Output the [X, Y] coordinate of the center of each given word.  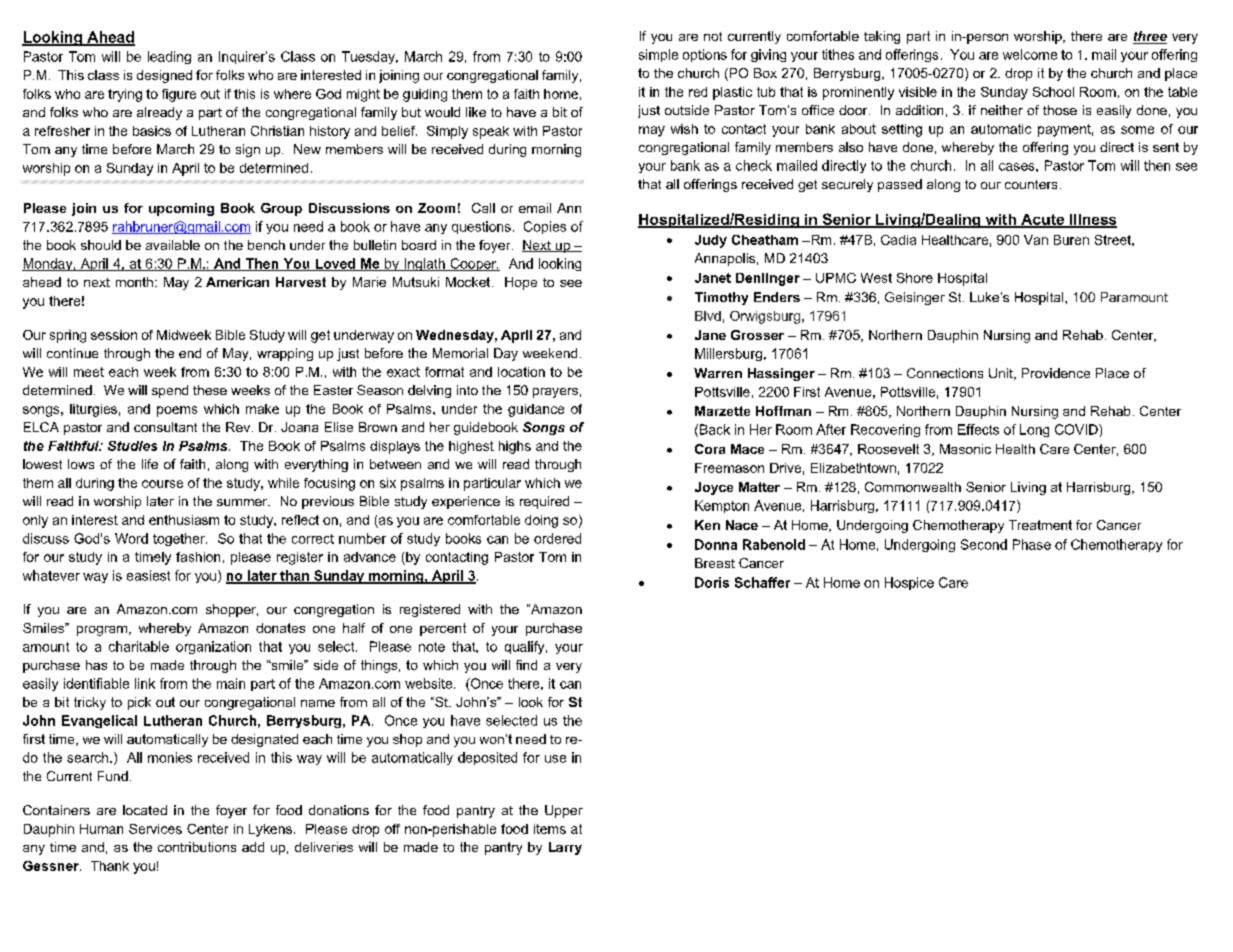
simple [658, 55]
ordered [557, 538]
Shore [915, 278]
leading [169, 57]
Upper [564, 811]
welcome [1030, 54]
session [114, 335]
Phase [1032, 544]
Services [155, 829]
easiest [148, 575]
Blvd [708, 316]
